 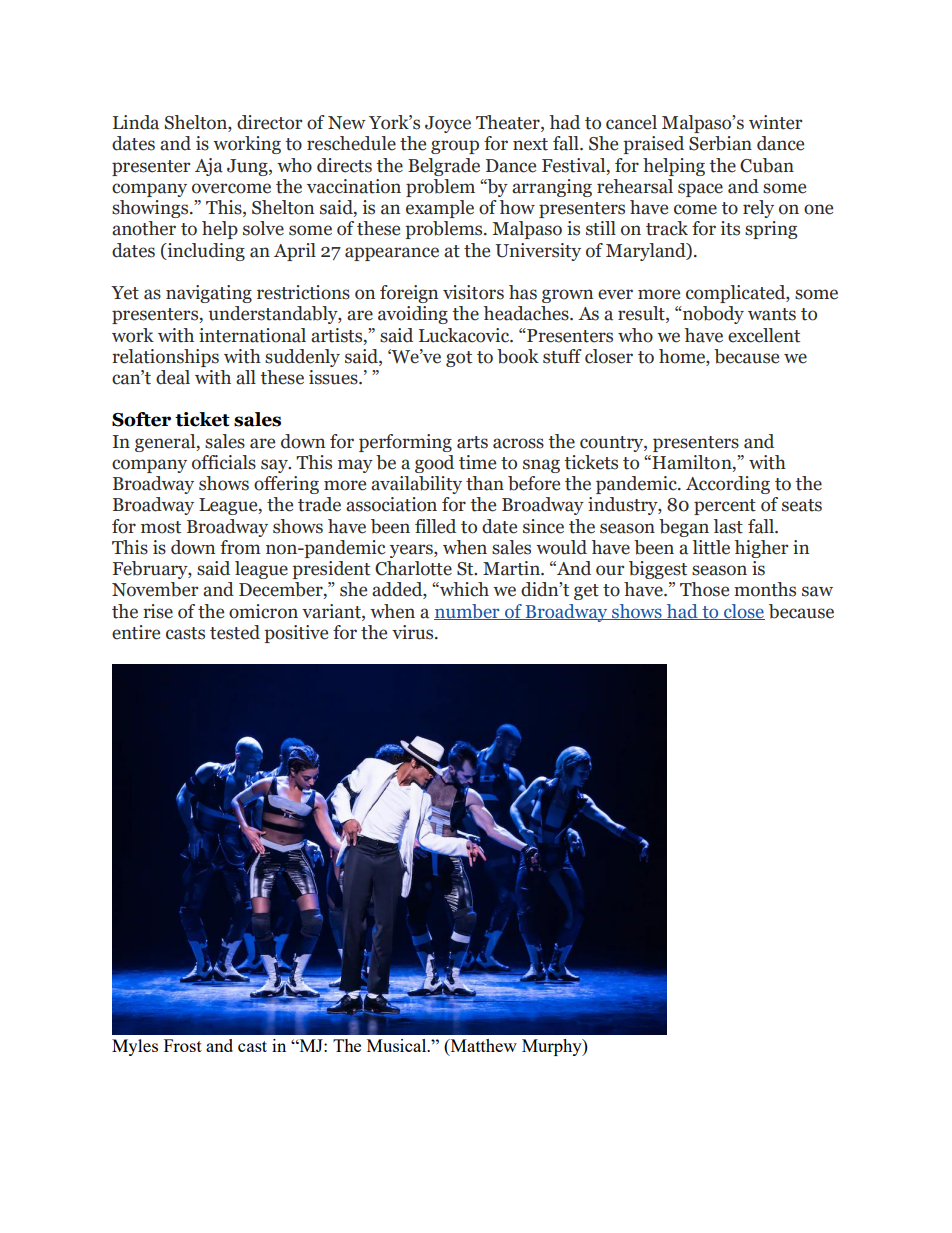 What do you see at coordinates (455, 147) in the screenshot?
I see `group` at bounding box center [455, 147].
